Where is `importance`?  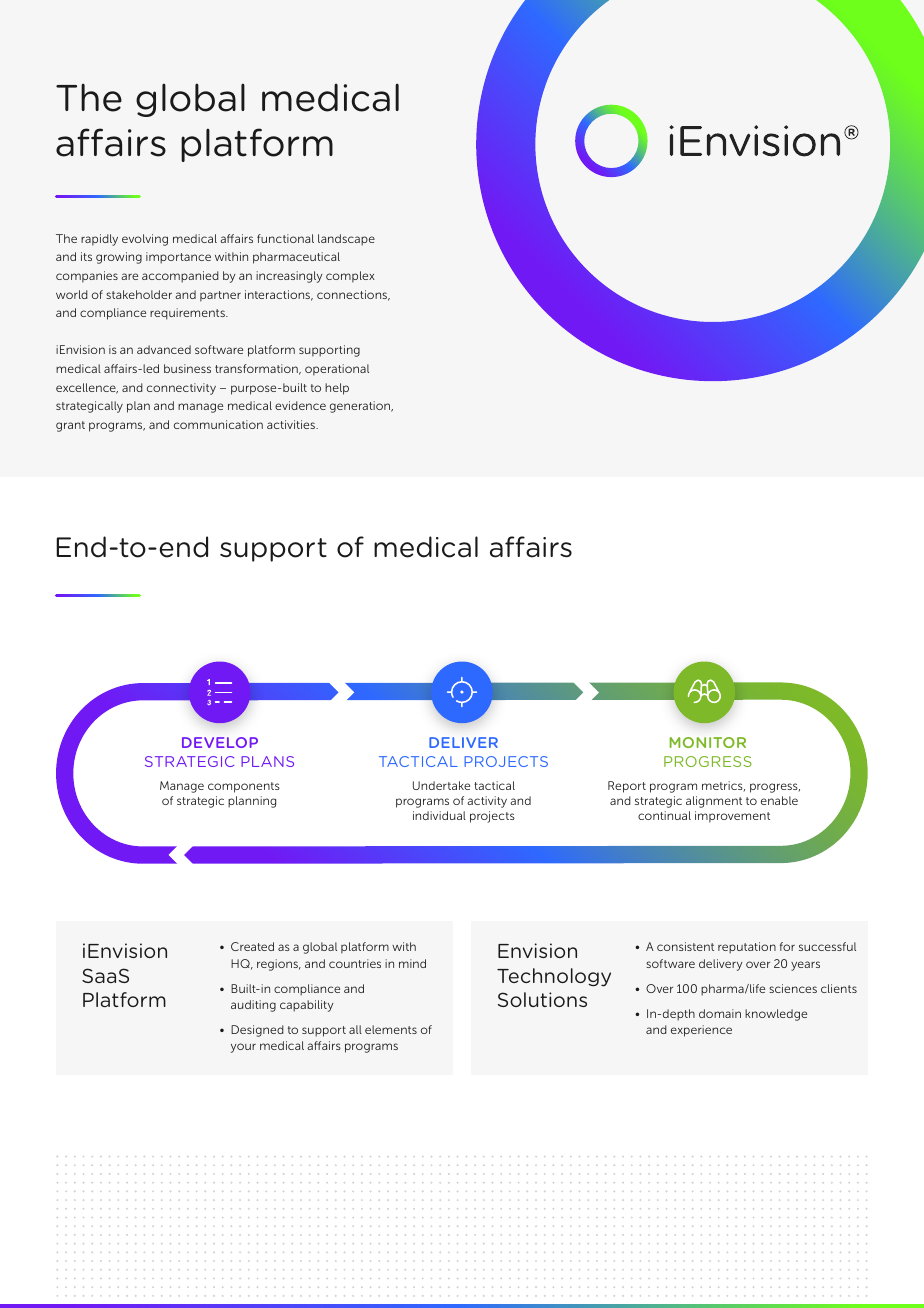
importance is located at coordinates (178, 258).
